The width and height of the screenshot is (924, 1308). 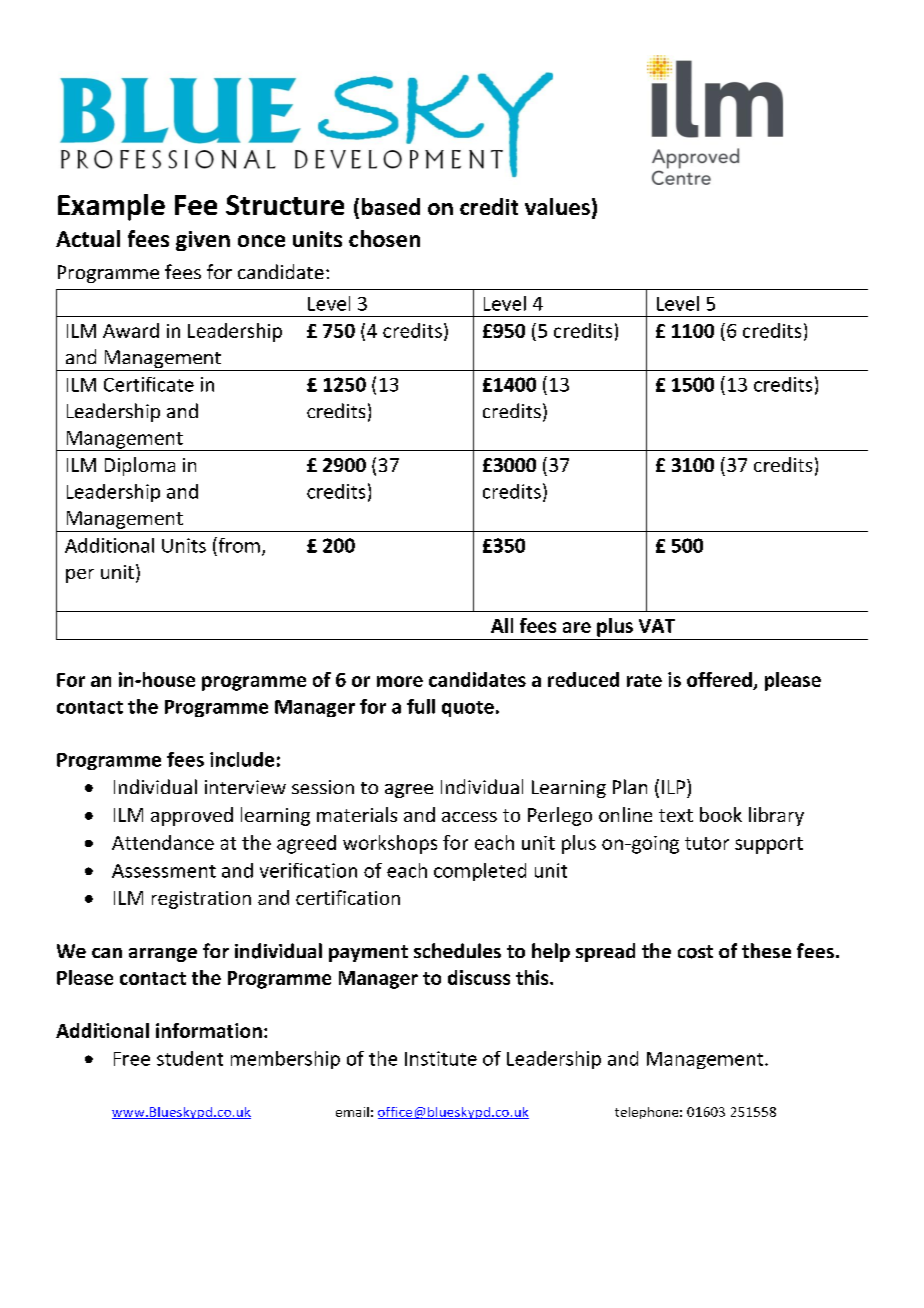 I want to click on student, so click(x=190, y=1058).
